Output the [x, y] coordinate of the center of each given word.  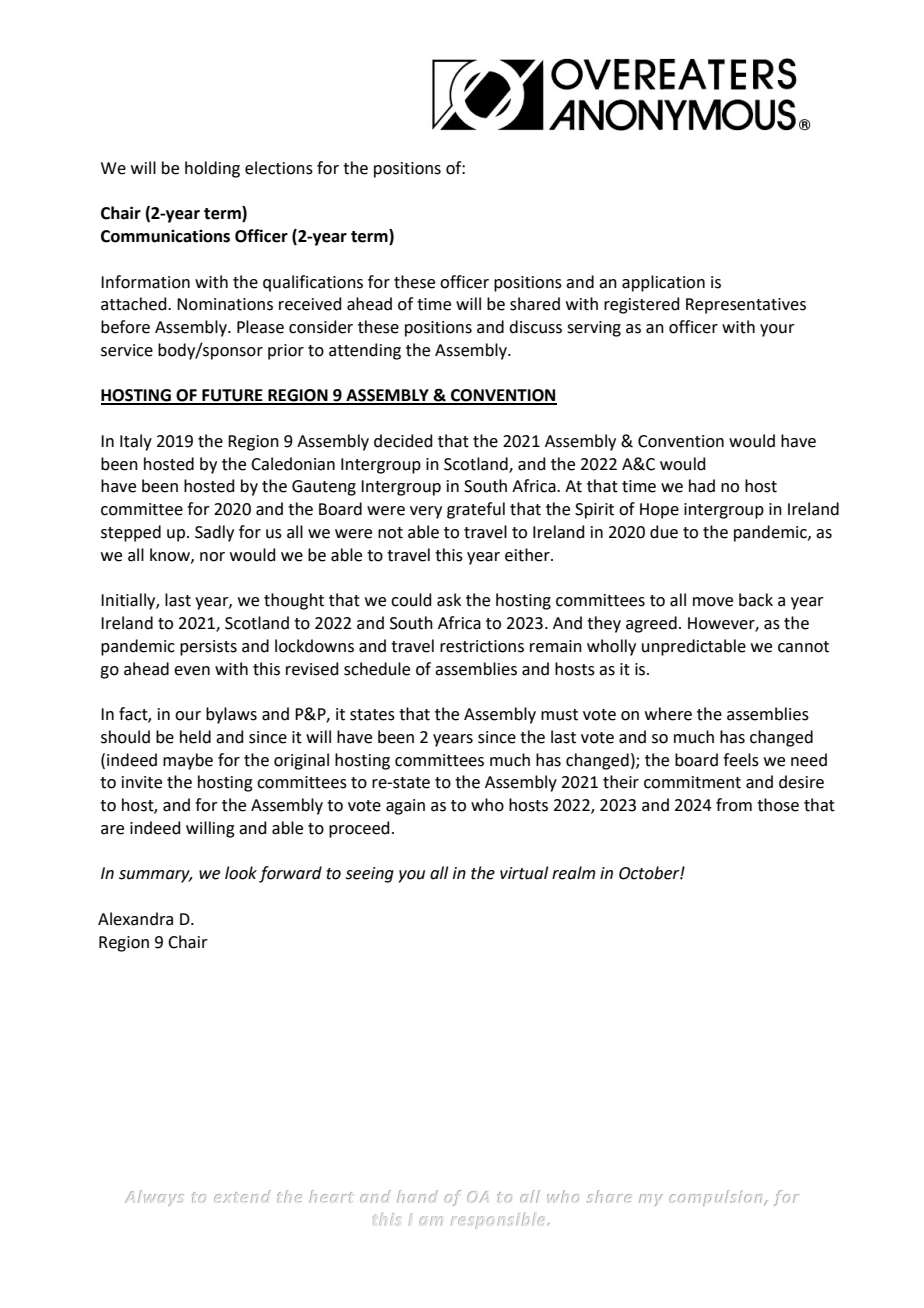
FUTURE [232, 396]
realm [573, 873]
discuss [535, 327]
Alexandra [135, 919]
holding [212, 169]
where [668, 714]
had [702, 486]
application [663, 283]
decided [403, 441]
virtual [524, 873]
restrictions [482, 646]
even [192, 671]
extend [242, 1196]
